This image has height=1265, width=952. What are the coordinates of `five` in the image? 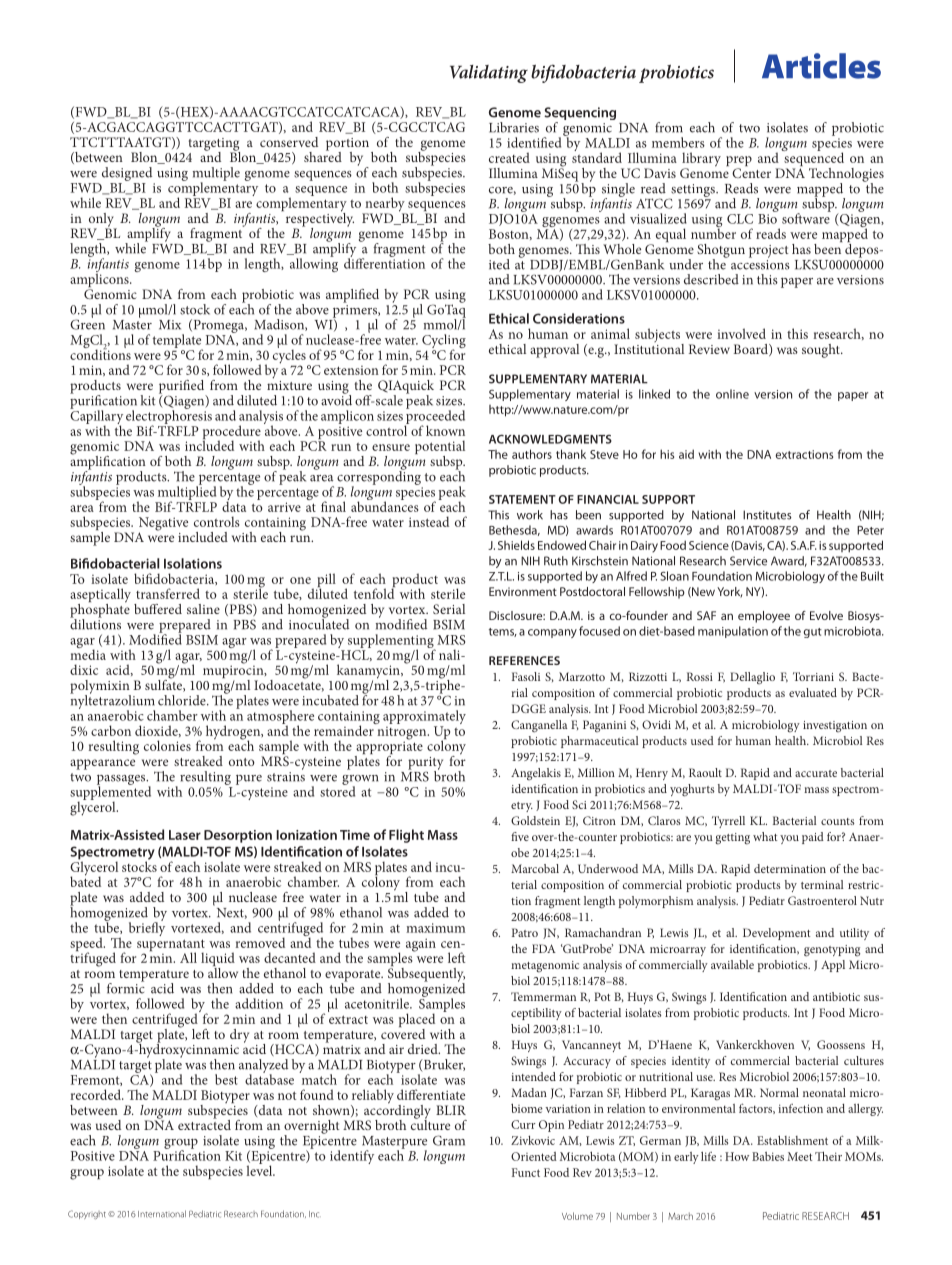 It's located at (520, 836).
